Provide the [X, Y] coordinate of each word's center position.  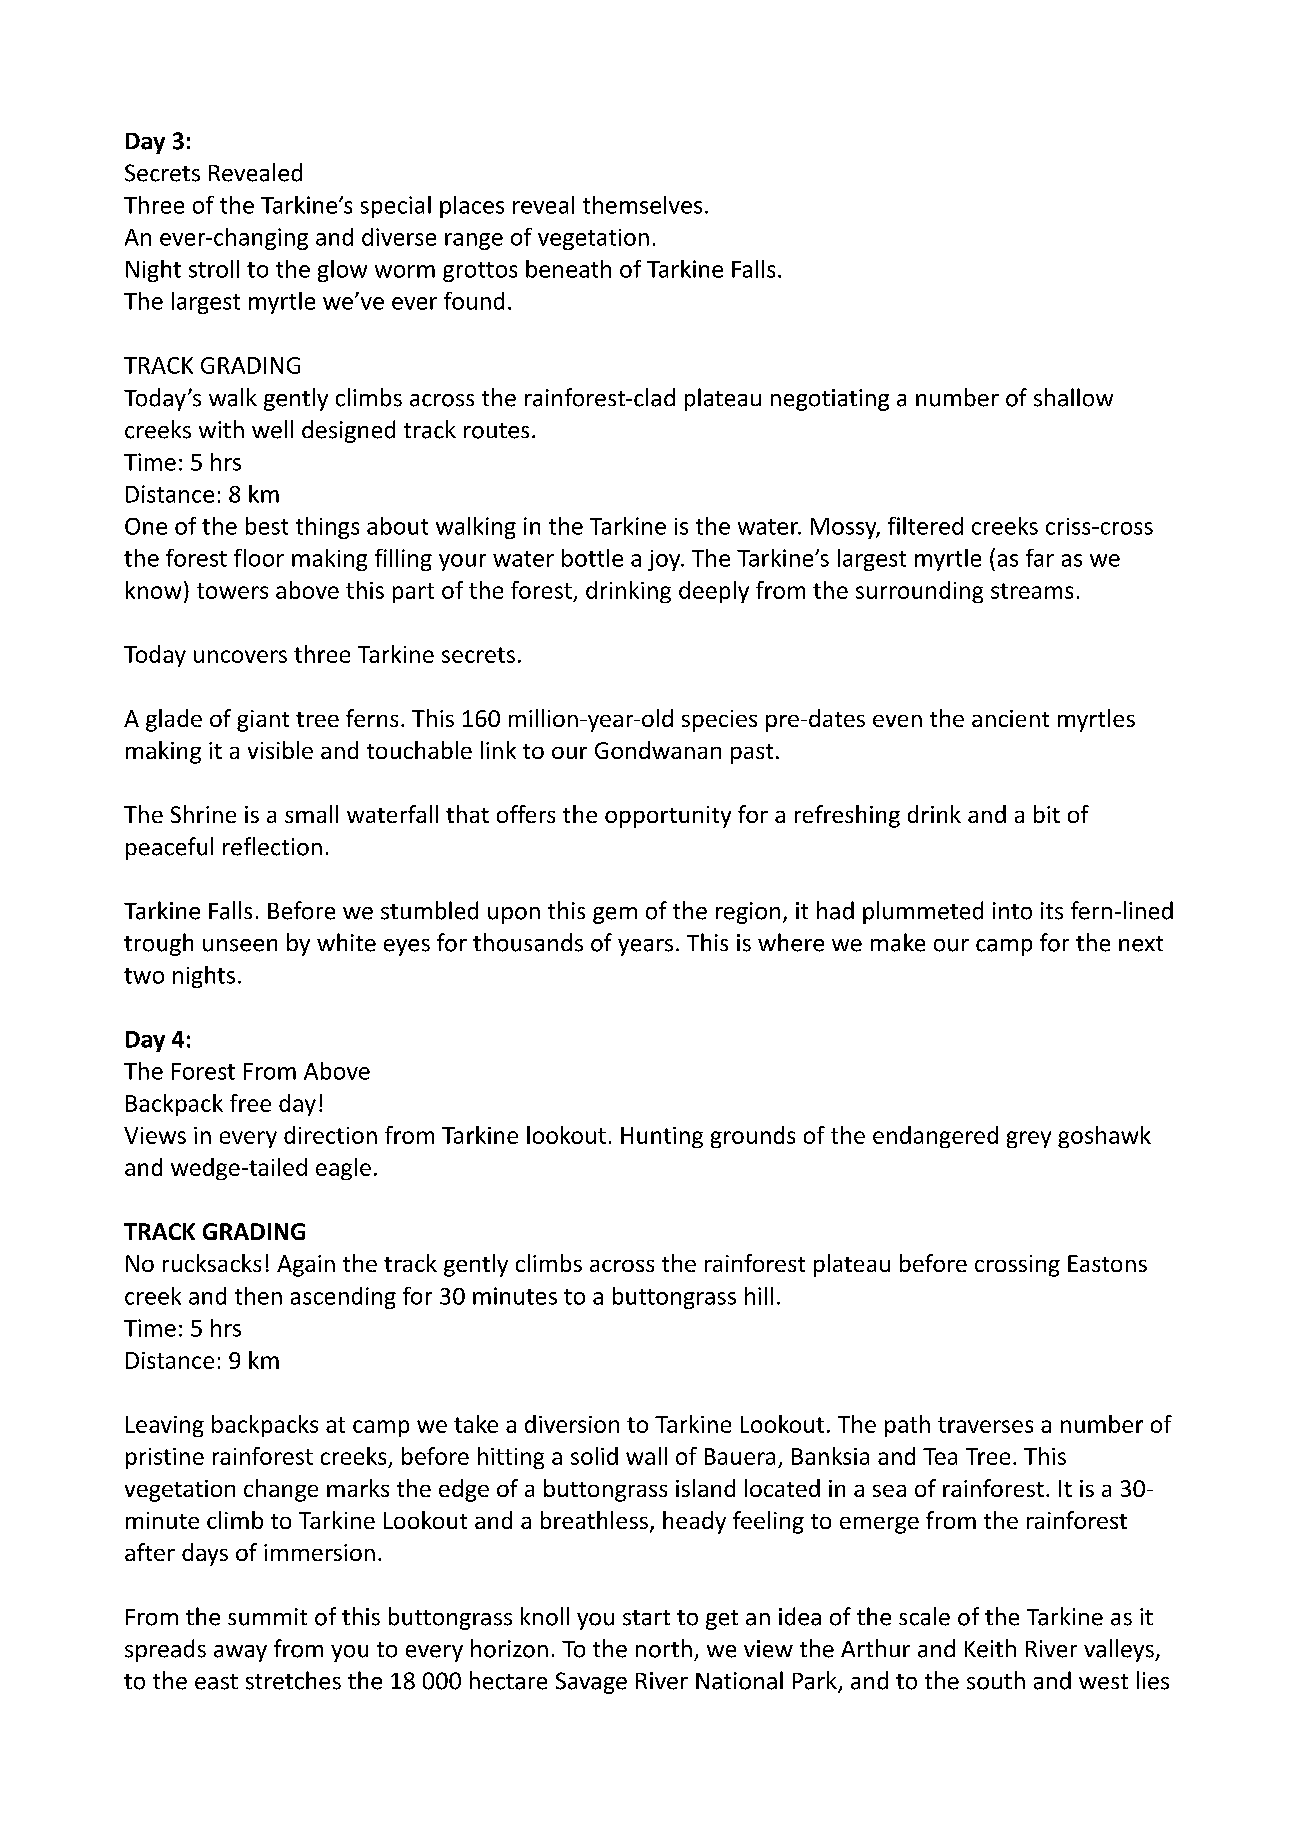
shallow [1073, 397]
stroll [214, 269]
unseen [240, 945]
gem [615, 915]
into [1012, 911]
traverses [985, 1425]
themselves [642, 205]
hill [759, 1296]
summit [267, 1617]
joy [665, 560]
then [258, 1296]
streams [1032, 591]
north [664, 1648]
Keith [990, 1648]
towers [232, 591]
